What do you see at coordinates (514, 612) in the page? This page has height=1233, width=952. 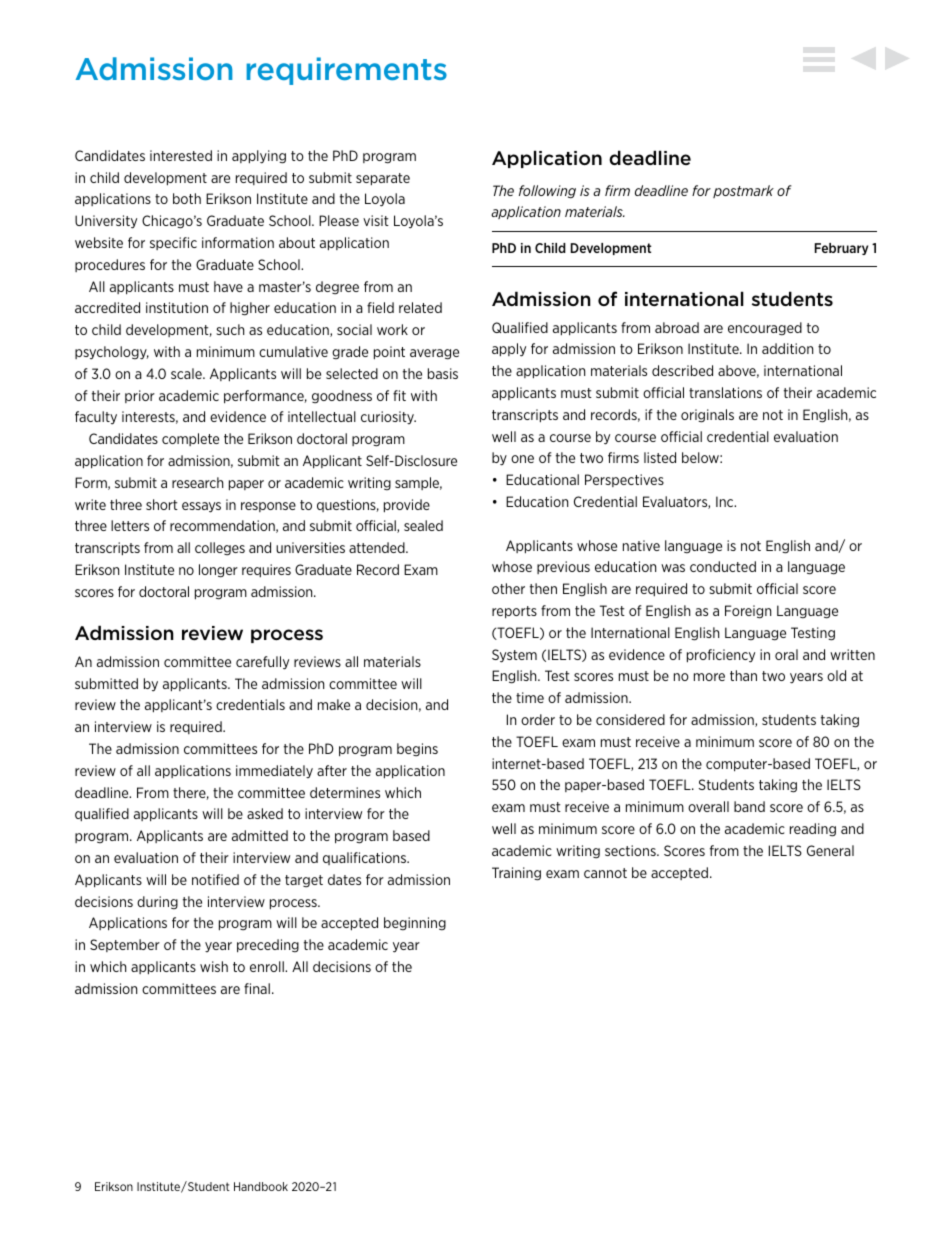 I see `reports` at bounding box center [514, 612].
